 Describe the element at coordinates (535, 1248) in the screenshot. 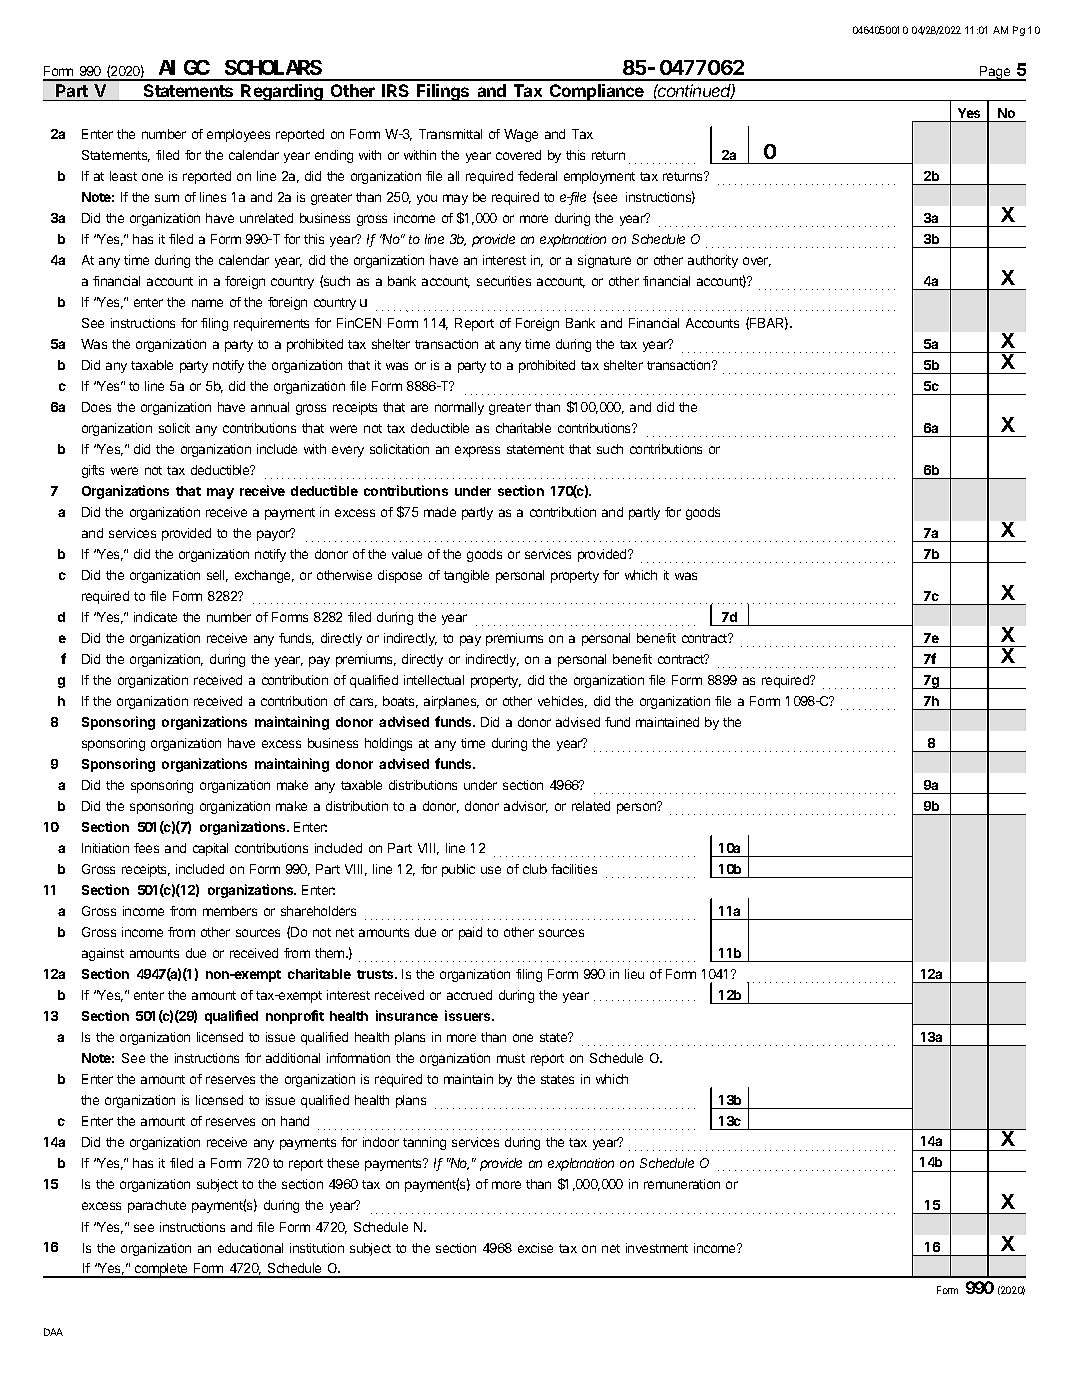

I see `excise` at that location.
